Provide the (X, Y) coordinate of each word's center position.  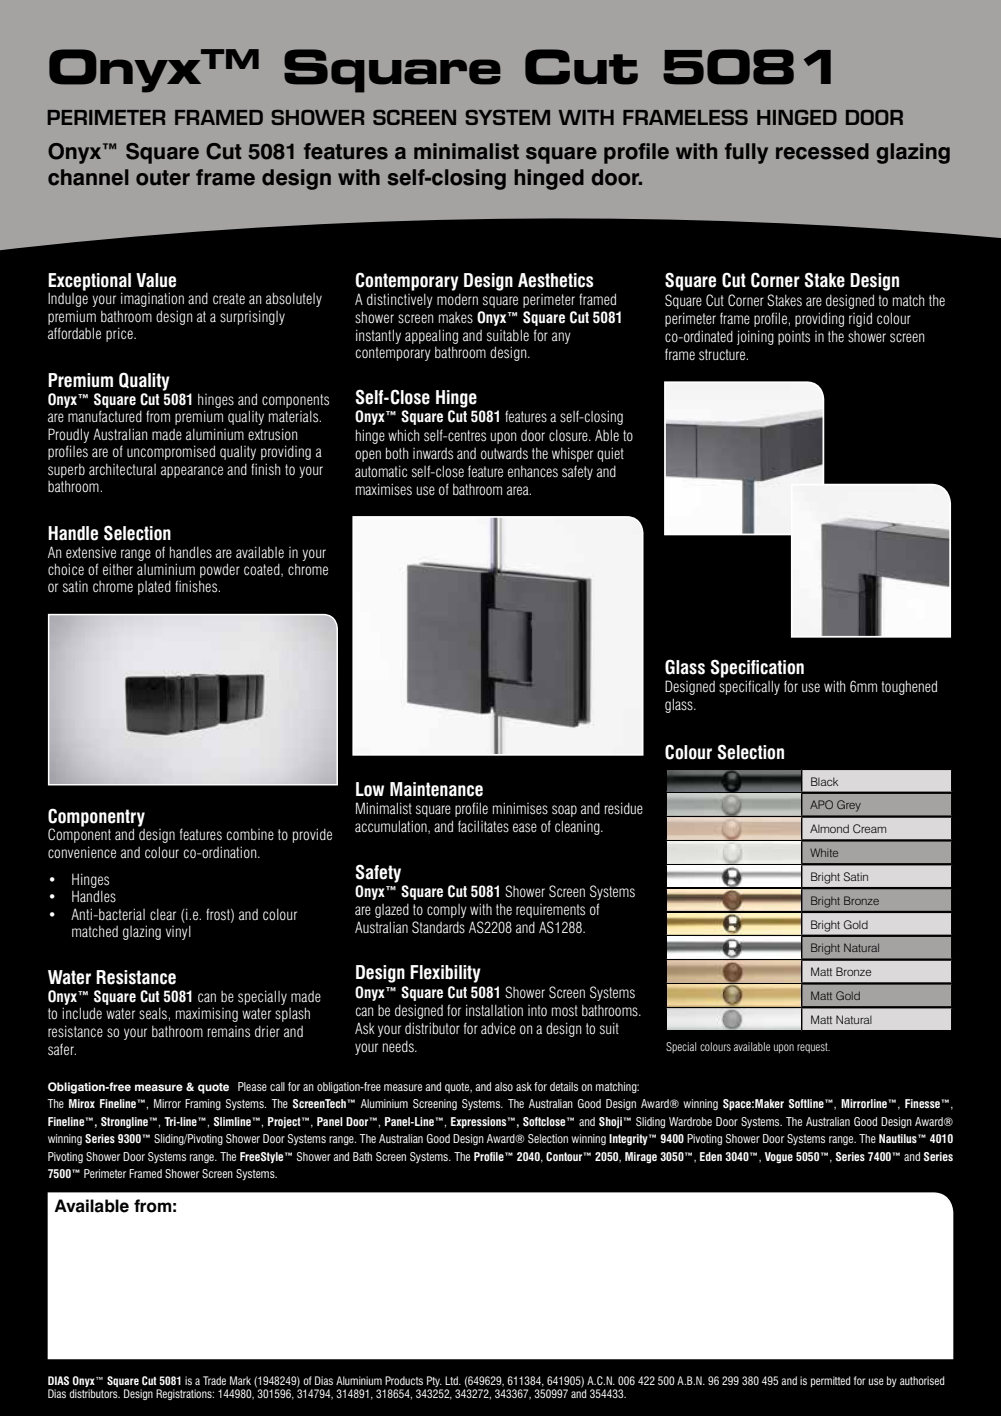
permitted (831, 1381)
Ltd (452, 1380)
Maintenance (436, 789)
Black (824, 781)
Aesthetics (556, 280)
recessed (822, 151)
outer (163, 178)
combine (250, 834)
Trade (214, 1380)
